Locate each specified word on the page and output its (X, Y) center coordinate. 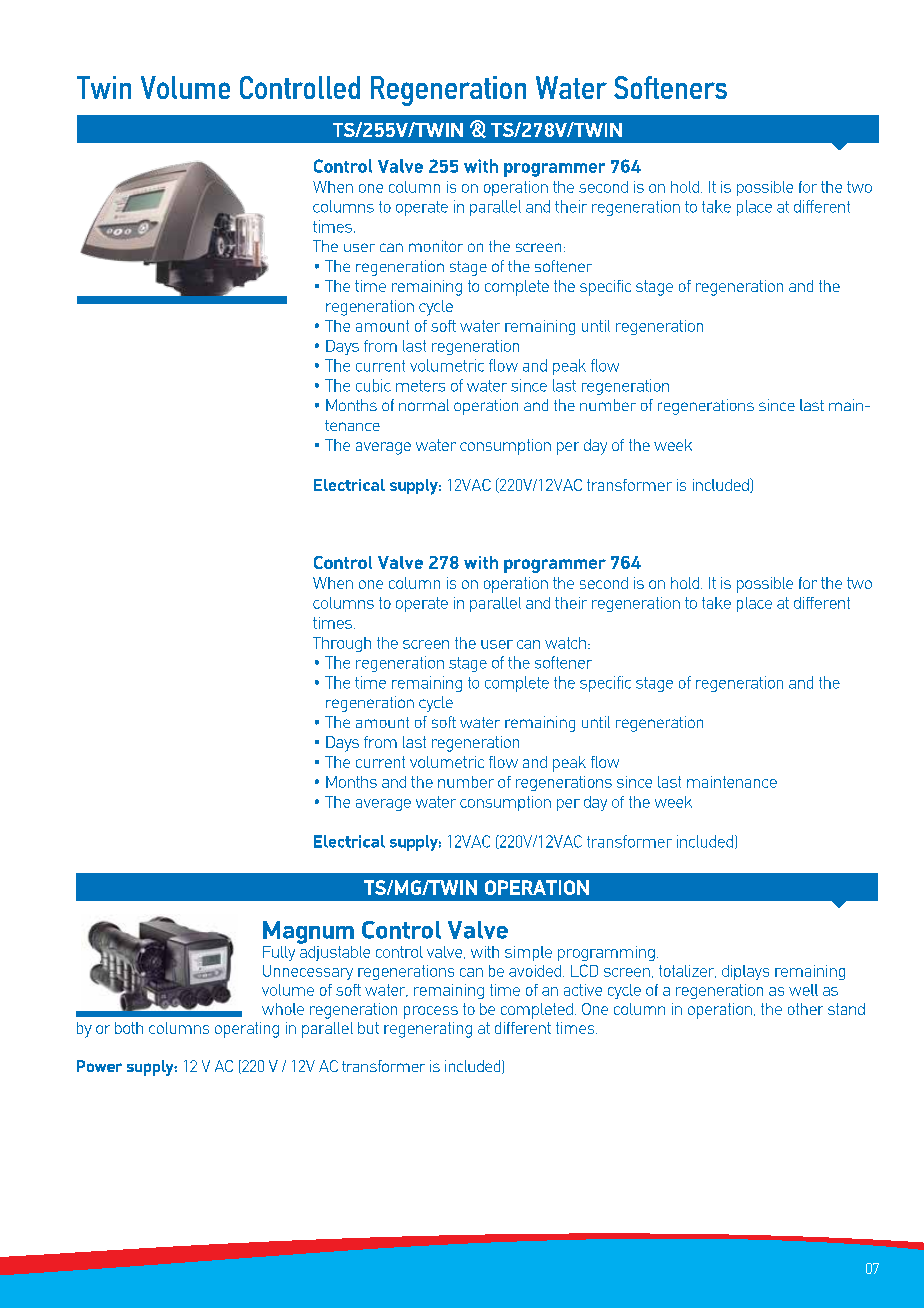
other (805, 1009)
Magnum (308, 932)
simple (528, 953)
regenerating (428, 1030)
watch (565, 643)
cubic (373, 385)
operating (247, 1030)
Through (342, 644)
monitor (436, 246)
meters (420, 386)
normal (424, 405)
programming (606, 953)
